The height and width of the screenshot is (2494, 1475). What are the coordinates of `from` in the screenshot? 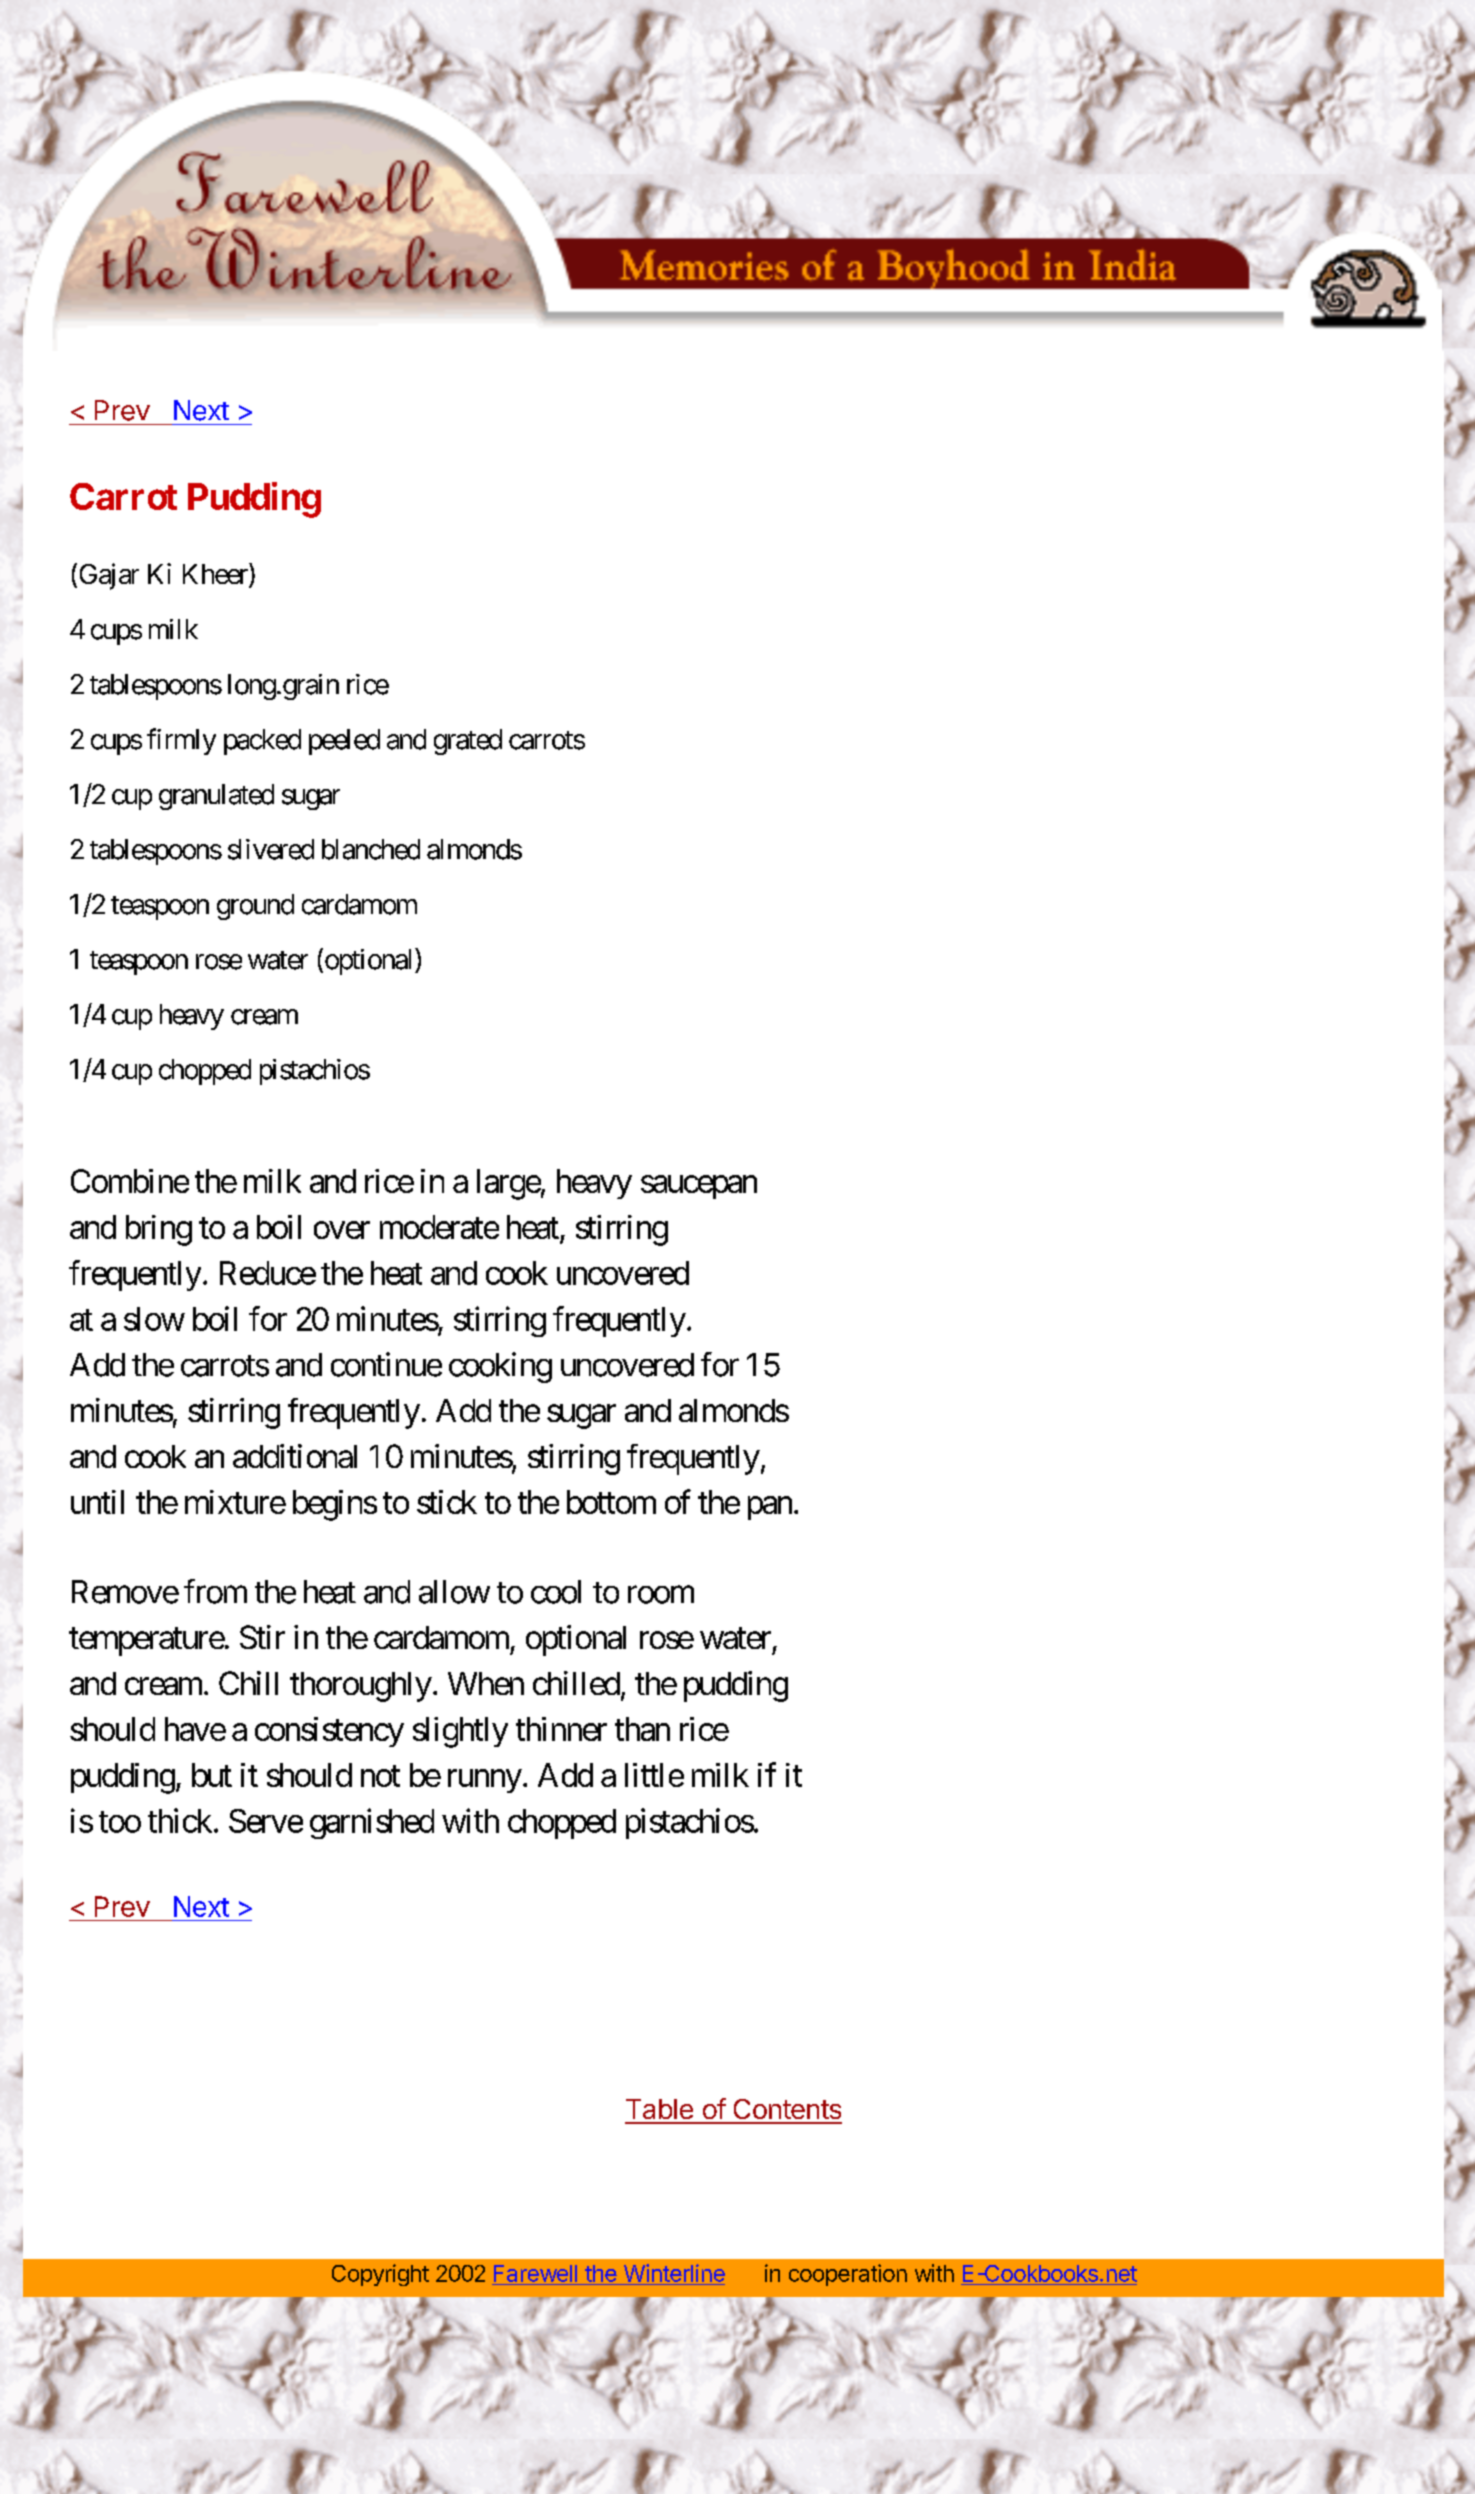 It's located at (215, 1591).
